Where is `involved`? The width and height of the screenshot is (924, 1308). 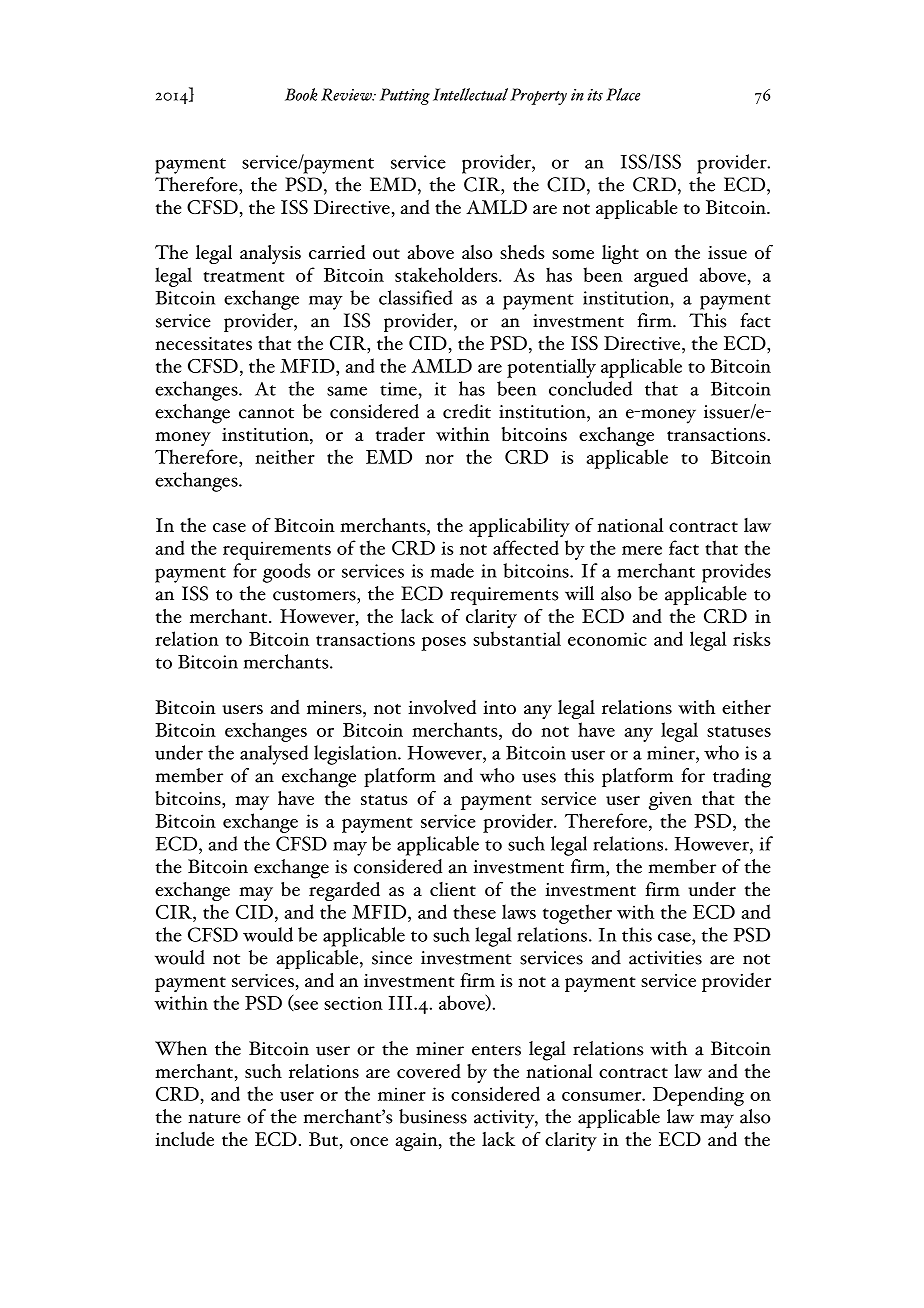
involved is located at coordinates (442, 707).
